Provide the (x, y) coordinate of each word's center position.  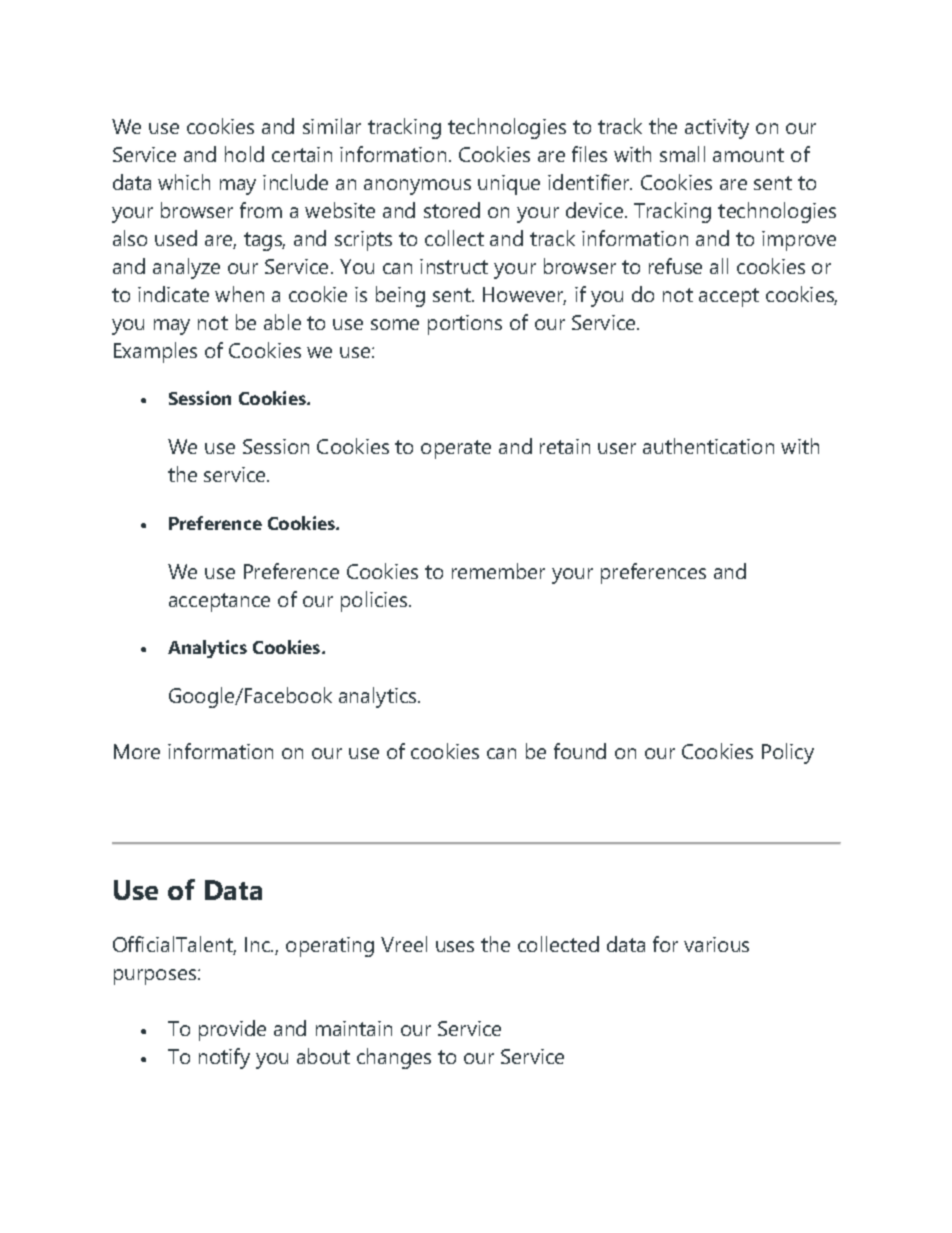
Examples (155, 352)
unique (509, 185)
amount (748, 155)
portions (465, 325)
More (137, 751)
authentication (708, 446)
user (617, 448)
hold (244, 154)
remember (498, 571)
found (580, 751)
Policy (788, 753)
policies (375, 601)
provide (232, 1030)
